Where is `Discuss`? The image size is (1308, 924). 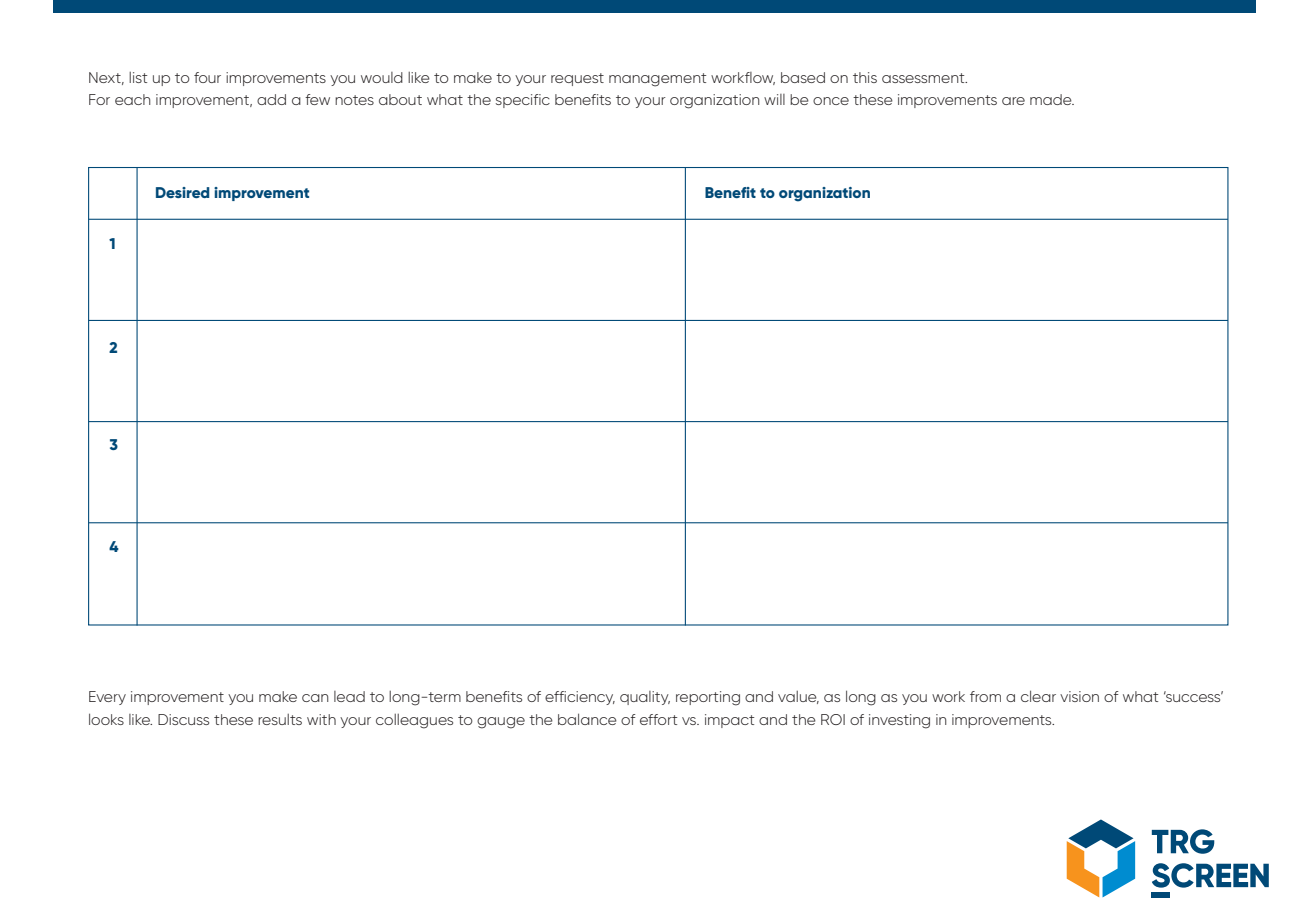 Discuss is located at coordinates (183, 719).
